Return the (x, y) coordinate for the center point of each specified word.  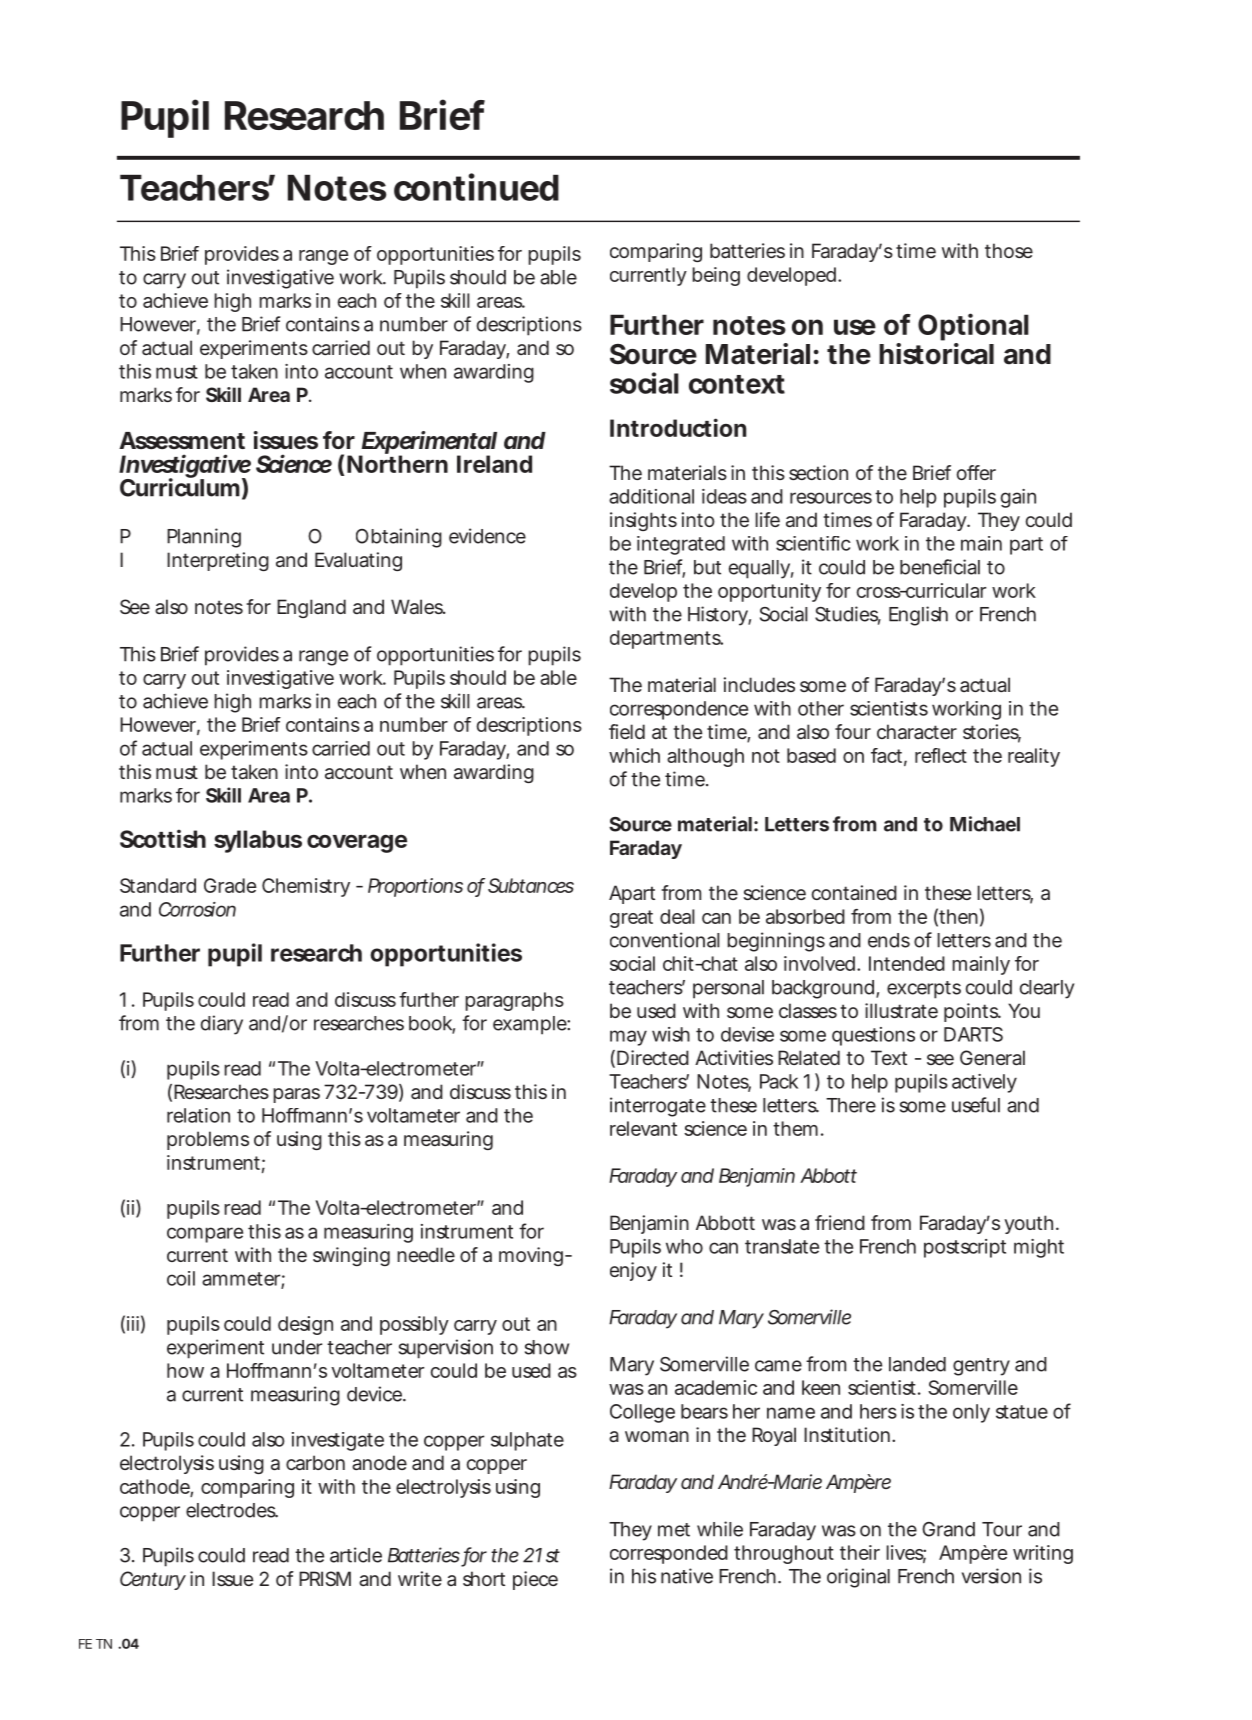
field (627, 731)
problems (208, 1140)
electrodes (232, 1510)
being (716, 276)
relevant (643, 1128)
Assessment (182, 440)
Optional (973, 327)
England (311, 608)
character (917, 731)
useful (976, 1105)
